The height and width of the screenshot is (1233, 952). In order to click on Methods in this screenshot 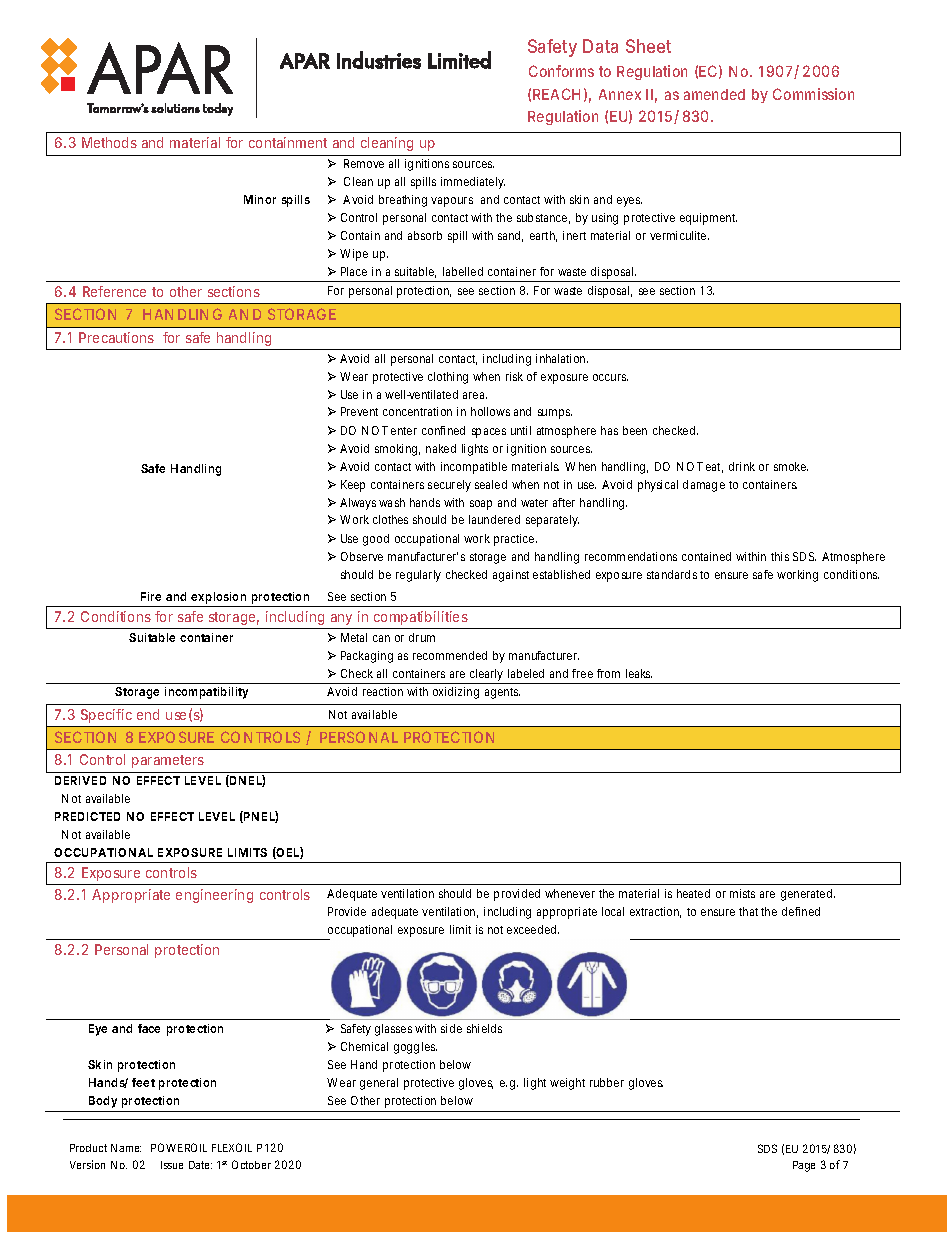, I will do `click(109, 142)`.
